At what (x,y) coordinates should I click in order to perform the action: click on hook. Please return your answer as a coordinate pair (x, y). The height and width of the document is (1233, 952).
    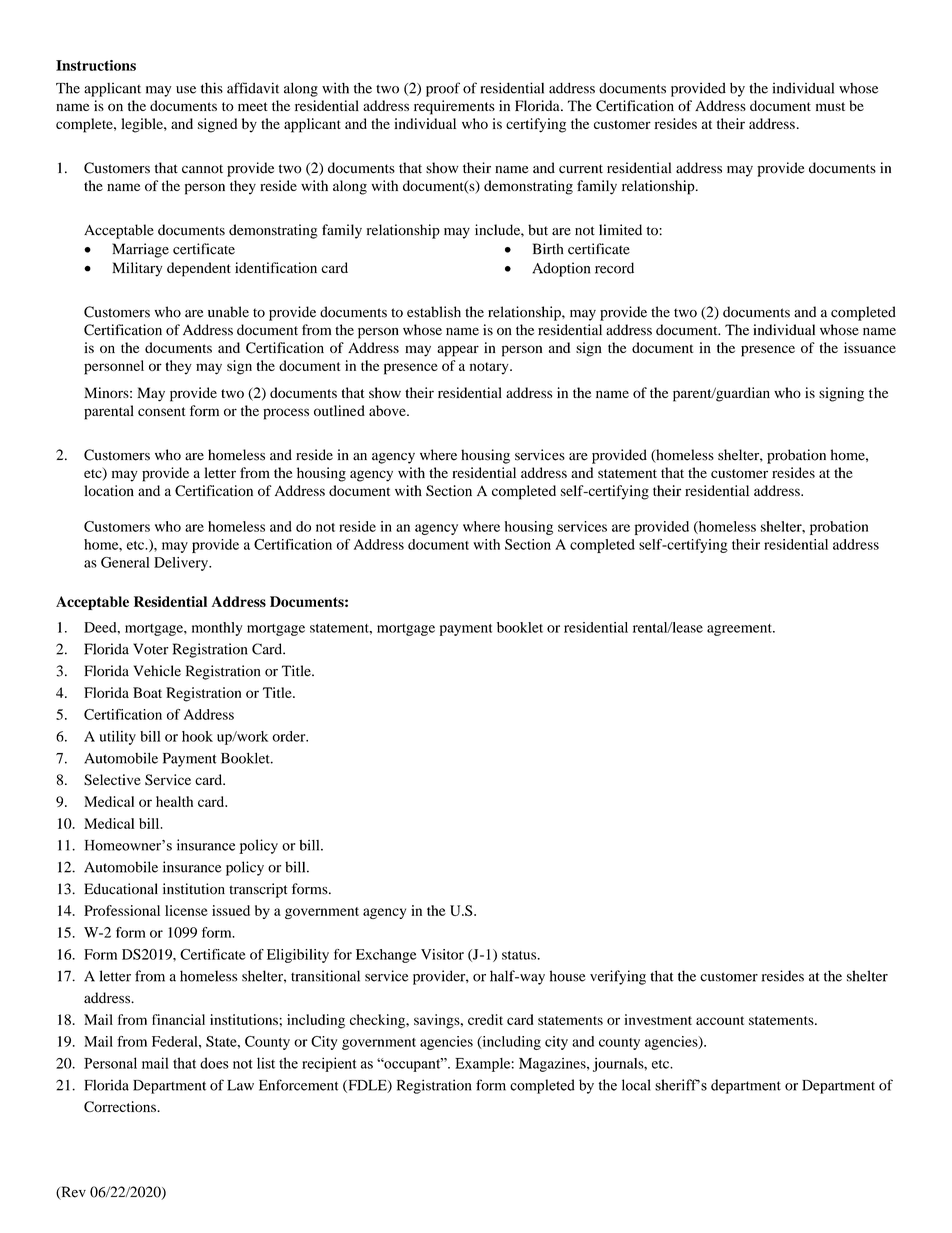
    Looking at the image, I should click on (197, 736).
